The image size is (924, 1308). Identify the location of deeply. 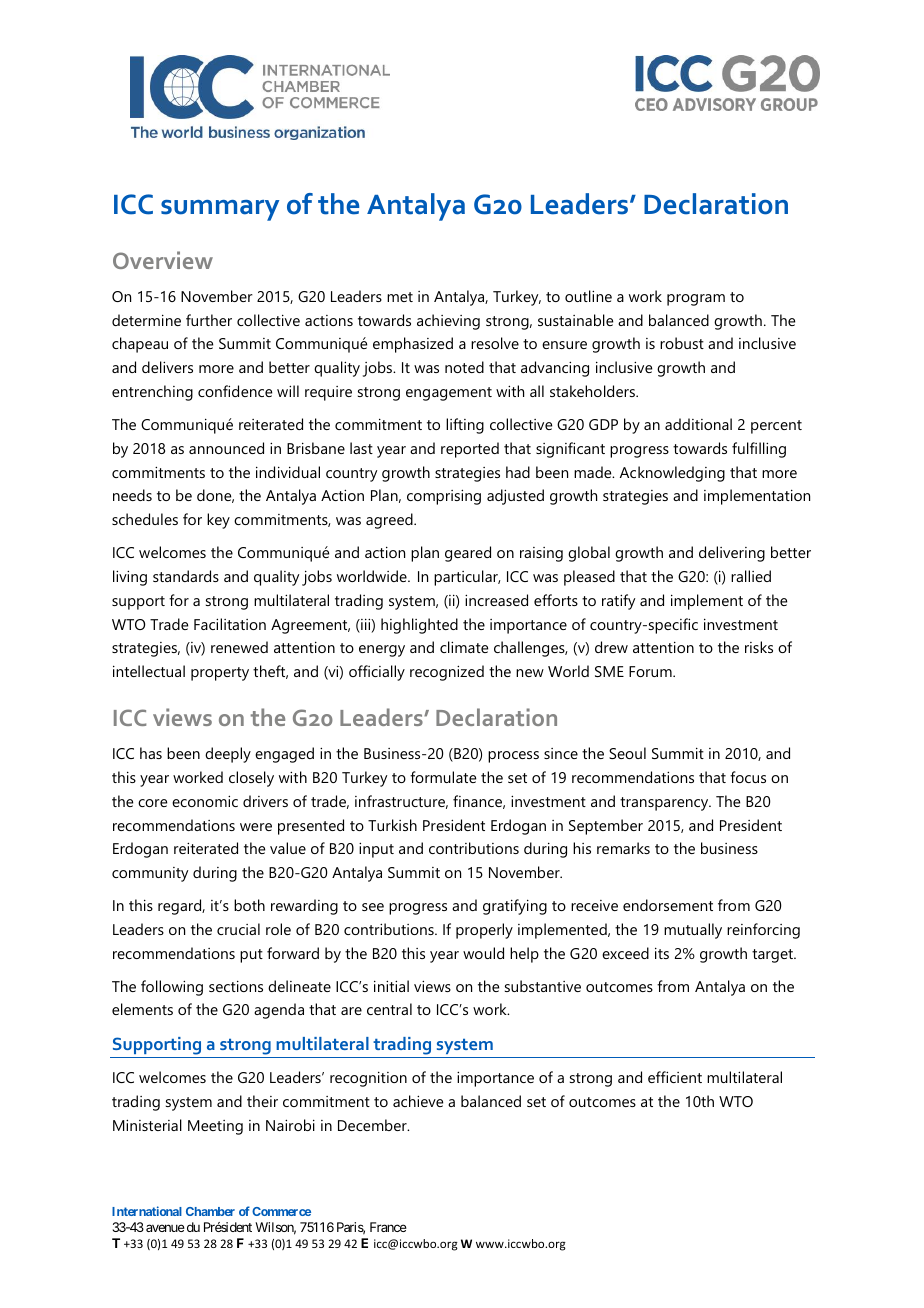
(228, 755).
